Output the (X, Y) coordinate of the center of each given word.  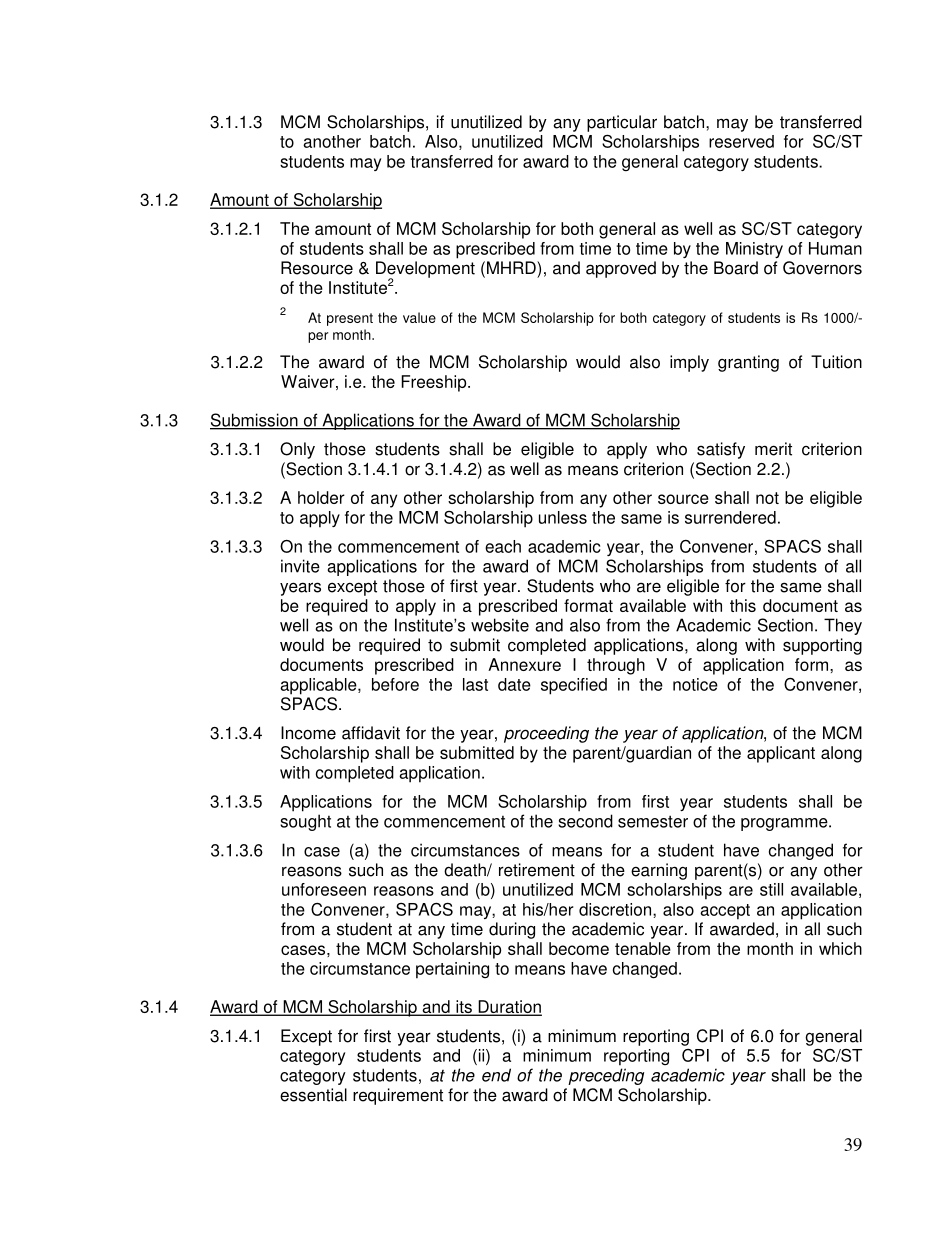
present (350, 319)
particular (622, 123)
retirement (537, 870)
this (743, 605)
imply (689, 363)
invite (300, 566)
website (500, 625)
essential (313, 1095)
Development (425, 270)
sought (305, 822)
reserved (741, 141)
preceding (606, 1076)
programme (785, 824)
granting (748, 363)
